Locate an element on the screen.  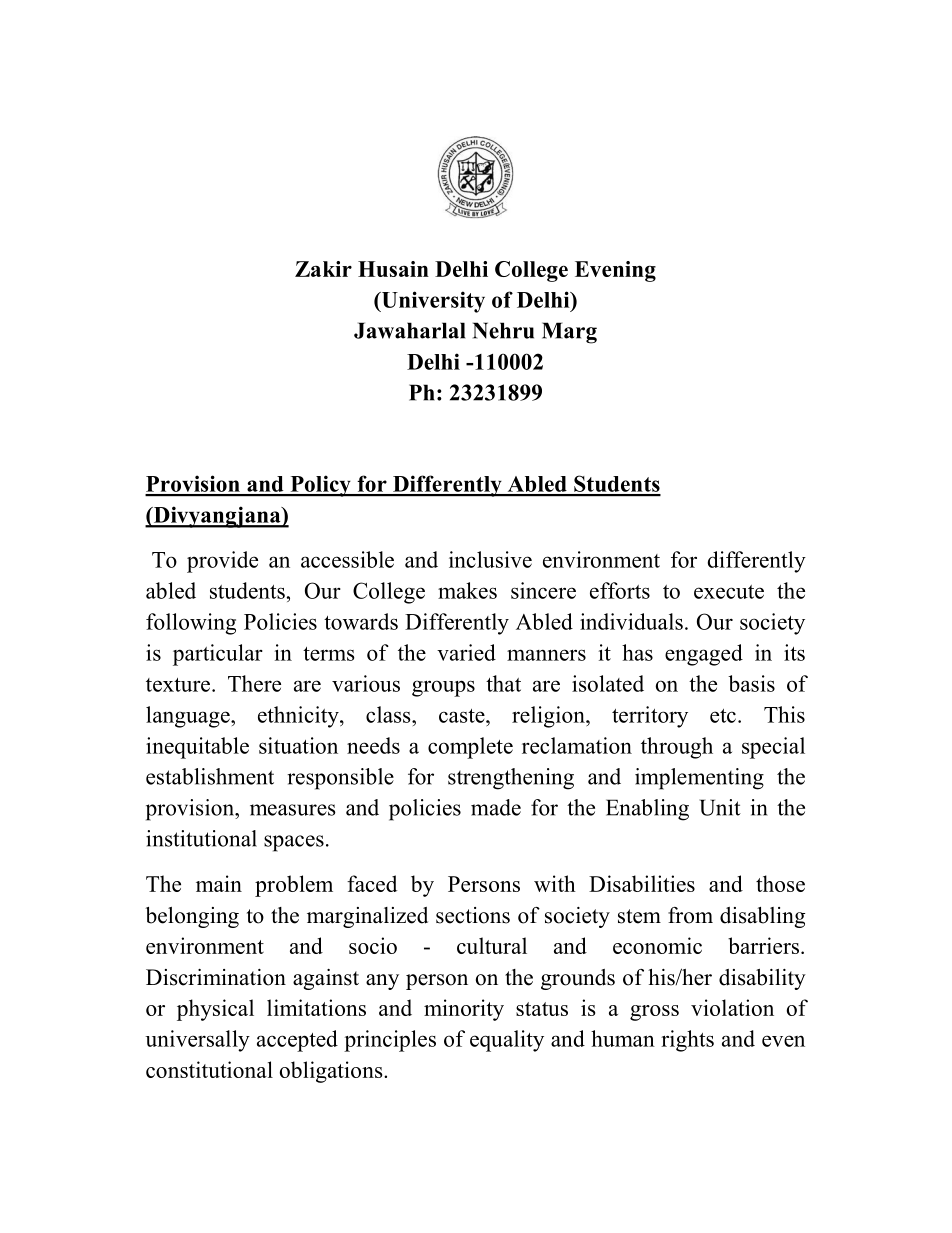
equality is located at coordinates (507, 1041).
